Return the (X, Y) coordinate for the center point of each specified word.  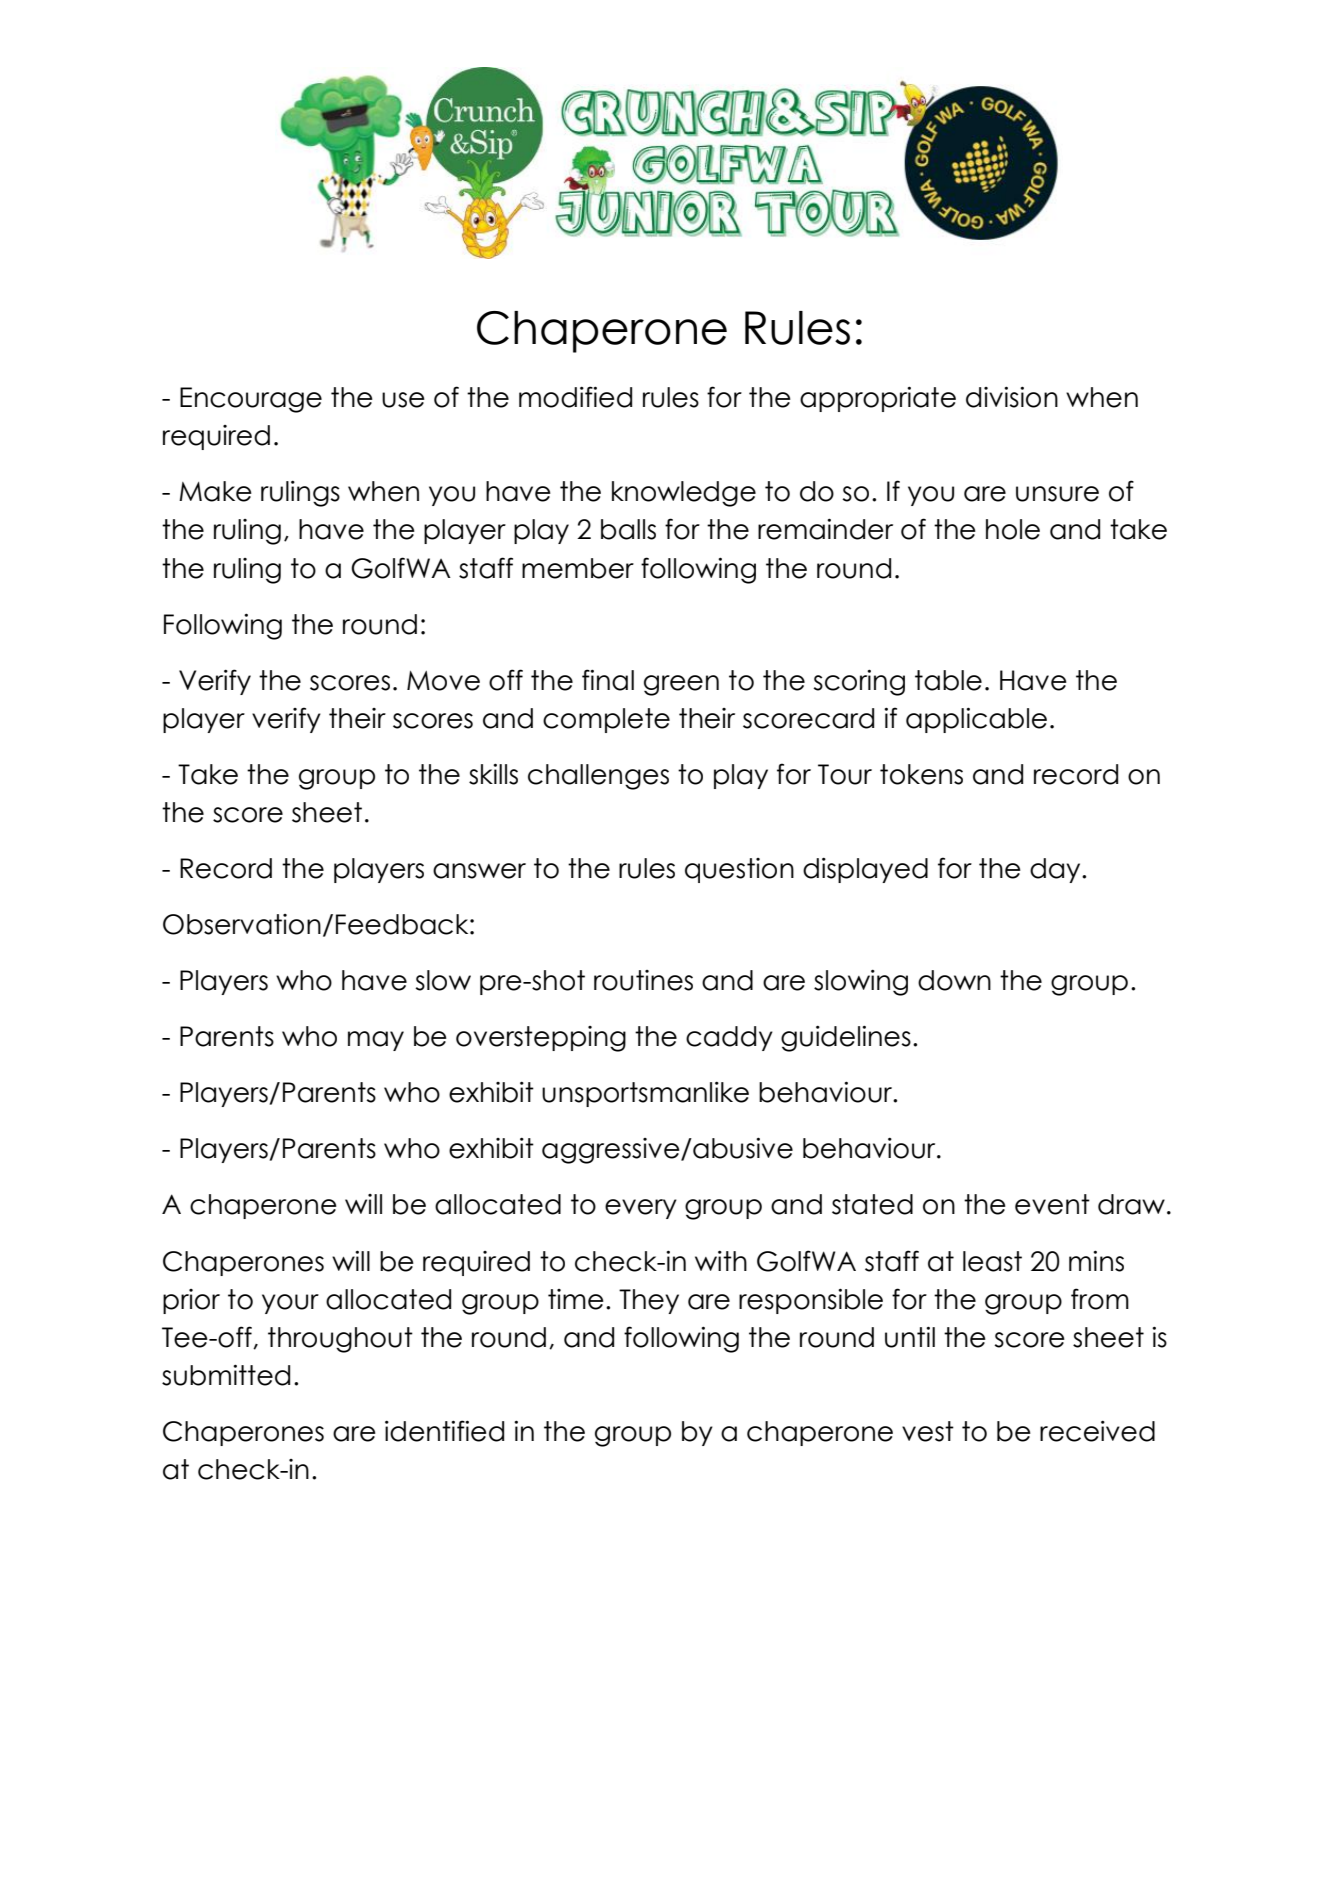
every (641, 1209)
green (681, 685)
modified (575, 397)
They (649, 1301)
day (1056, 870)
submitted (226, 1375)
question (739, 870)
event (1052, 1204)
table (948, 680)
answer (479, 871)
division (1012, 397)
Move (443, 681)
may (376, 1041)
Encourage (251, 400)
